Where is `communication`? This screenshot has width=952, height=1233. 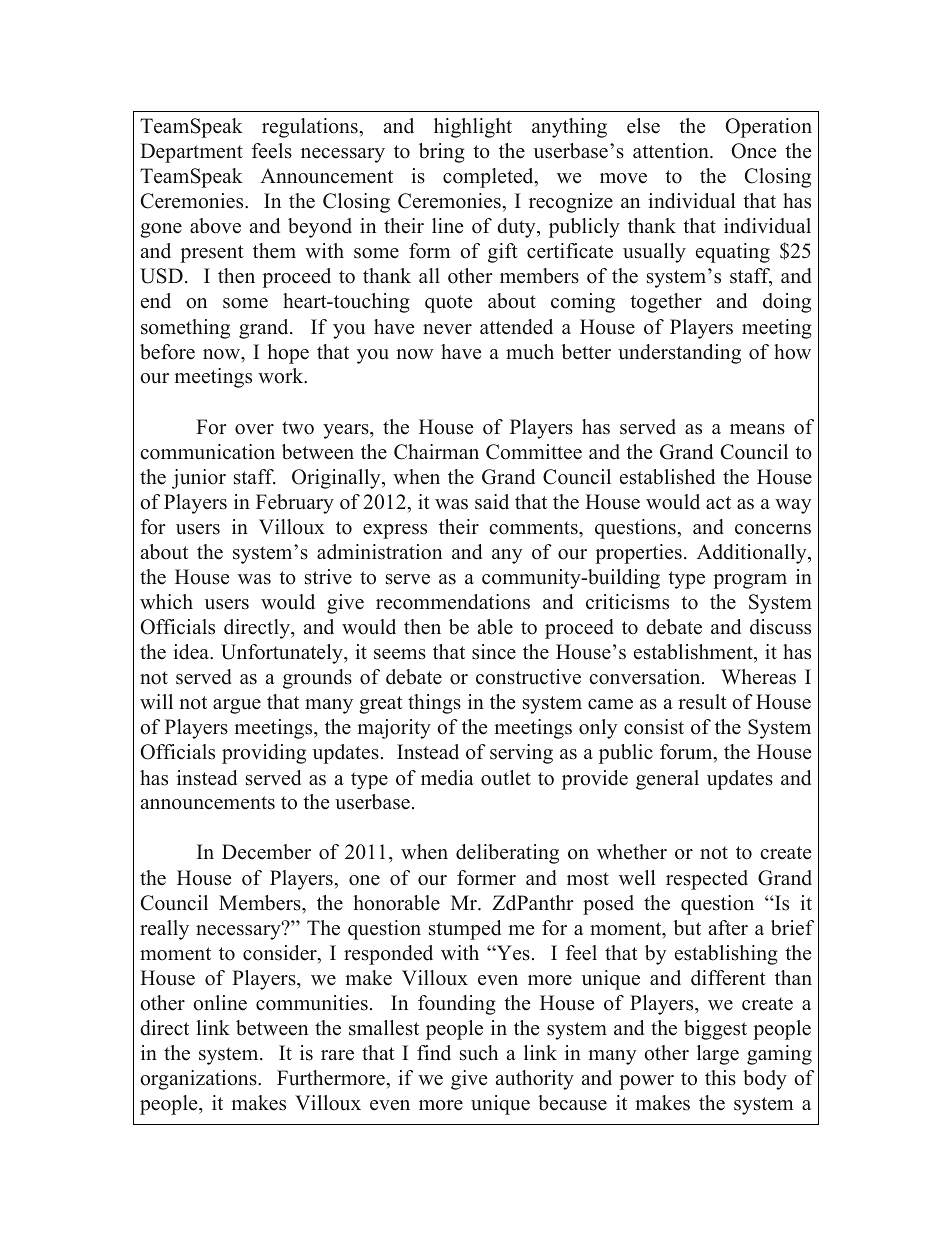 communication is located at coordinates (207, 452).
